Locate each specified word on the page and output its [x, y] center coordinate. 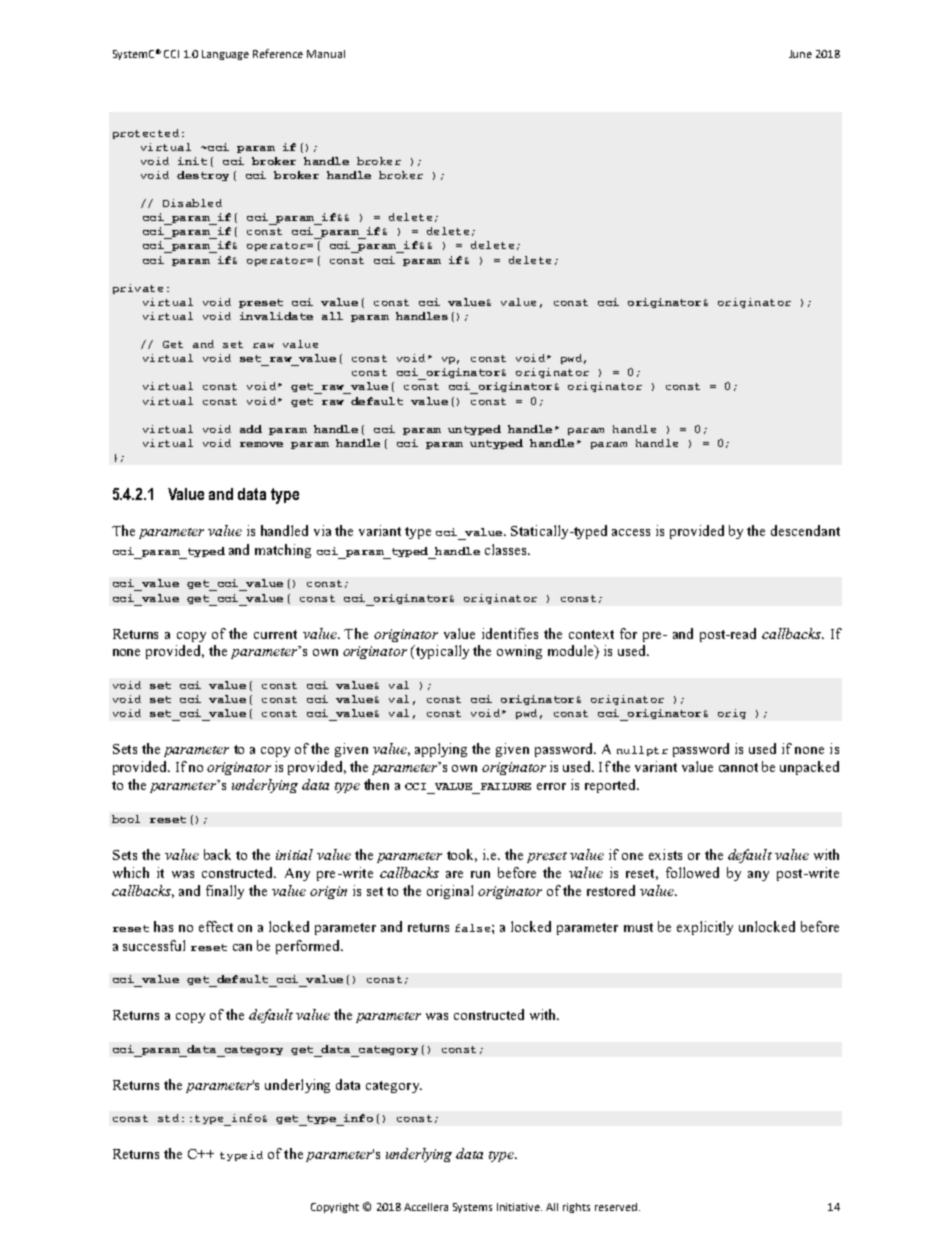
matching [283, 551]
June [800, 54]
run [480, 874]
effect [216, 926]
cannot [738, 767]
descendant [805, 530]
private [138, 289]
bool [126, 819]
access [631, 532]
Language [225, 55]
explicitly [705, 928]
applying [441, 750]
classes [507, 549]
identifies [510, 633]
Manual [326, 54]
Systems [472, 1208]
